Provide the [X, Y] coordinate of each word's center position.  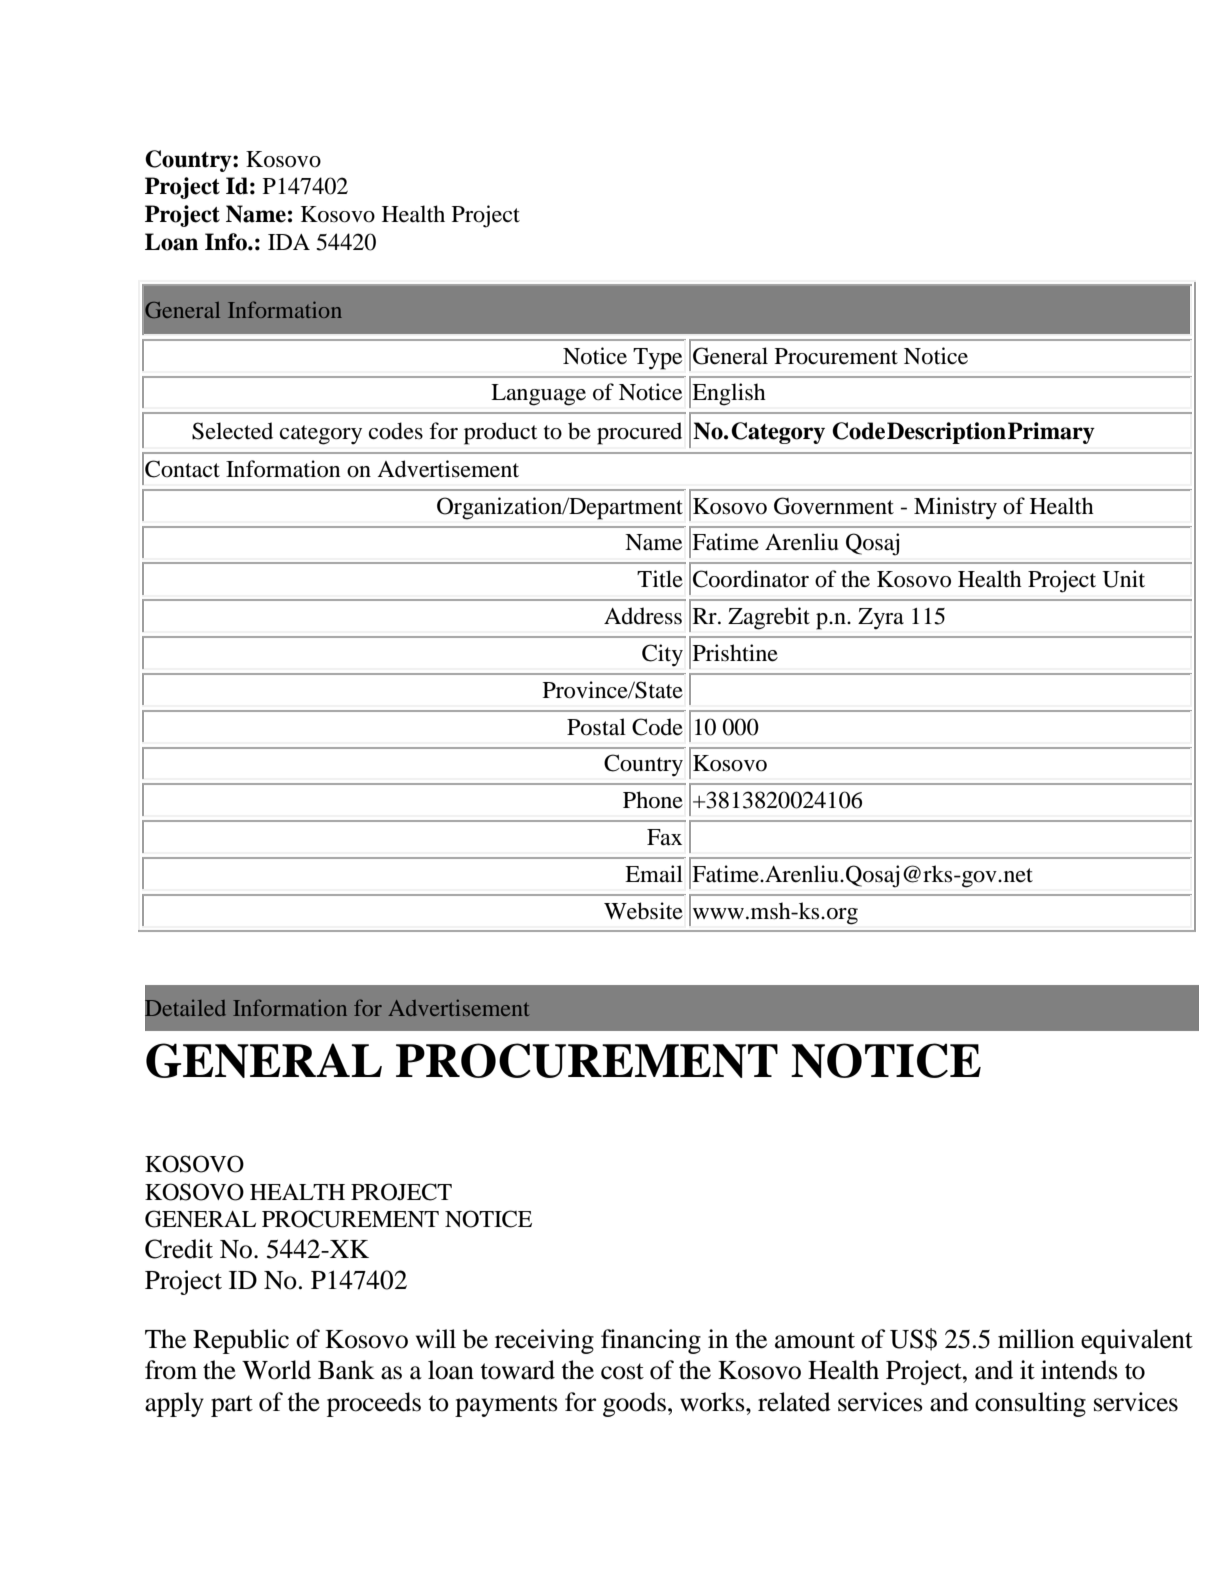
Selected [232, 431]
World [276, 1370]
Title [660, 579]
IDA [289, 242]
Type [657, 359]
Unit [1123, 579]
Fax [664, 837]
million [1036, 1339]
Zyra [881, 619]
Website [643, 911]
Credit [179, 1249]
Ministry [955, 508]
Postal [596, 727]
